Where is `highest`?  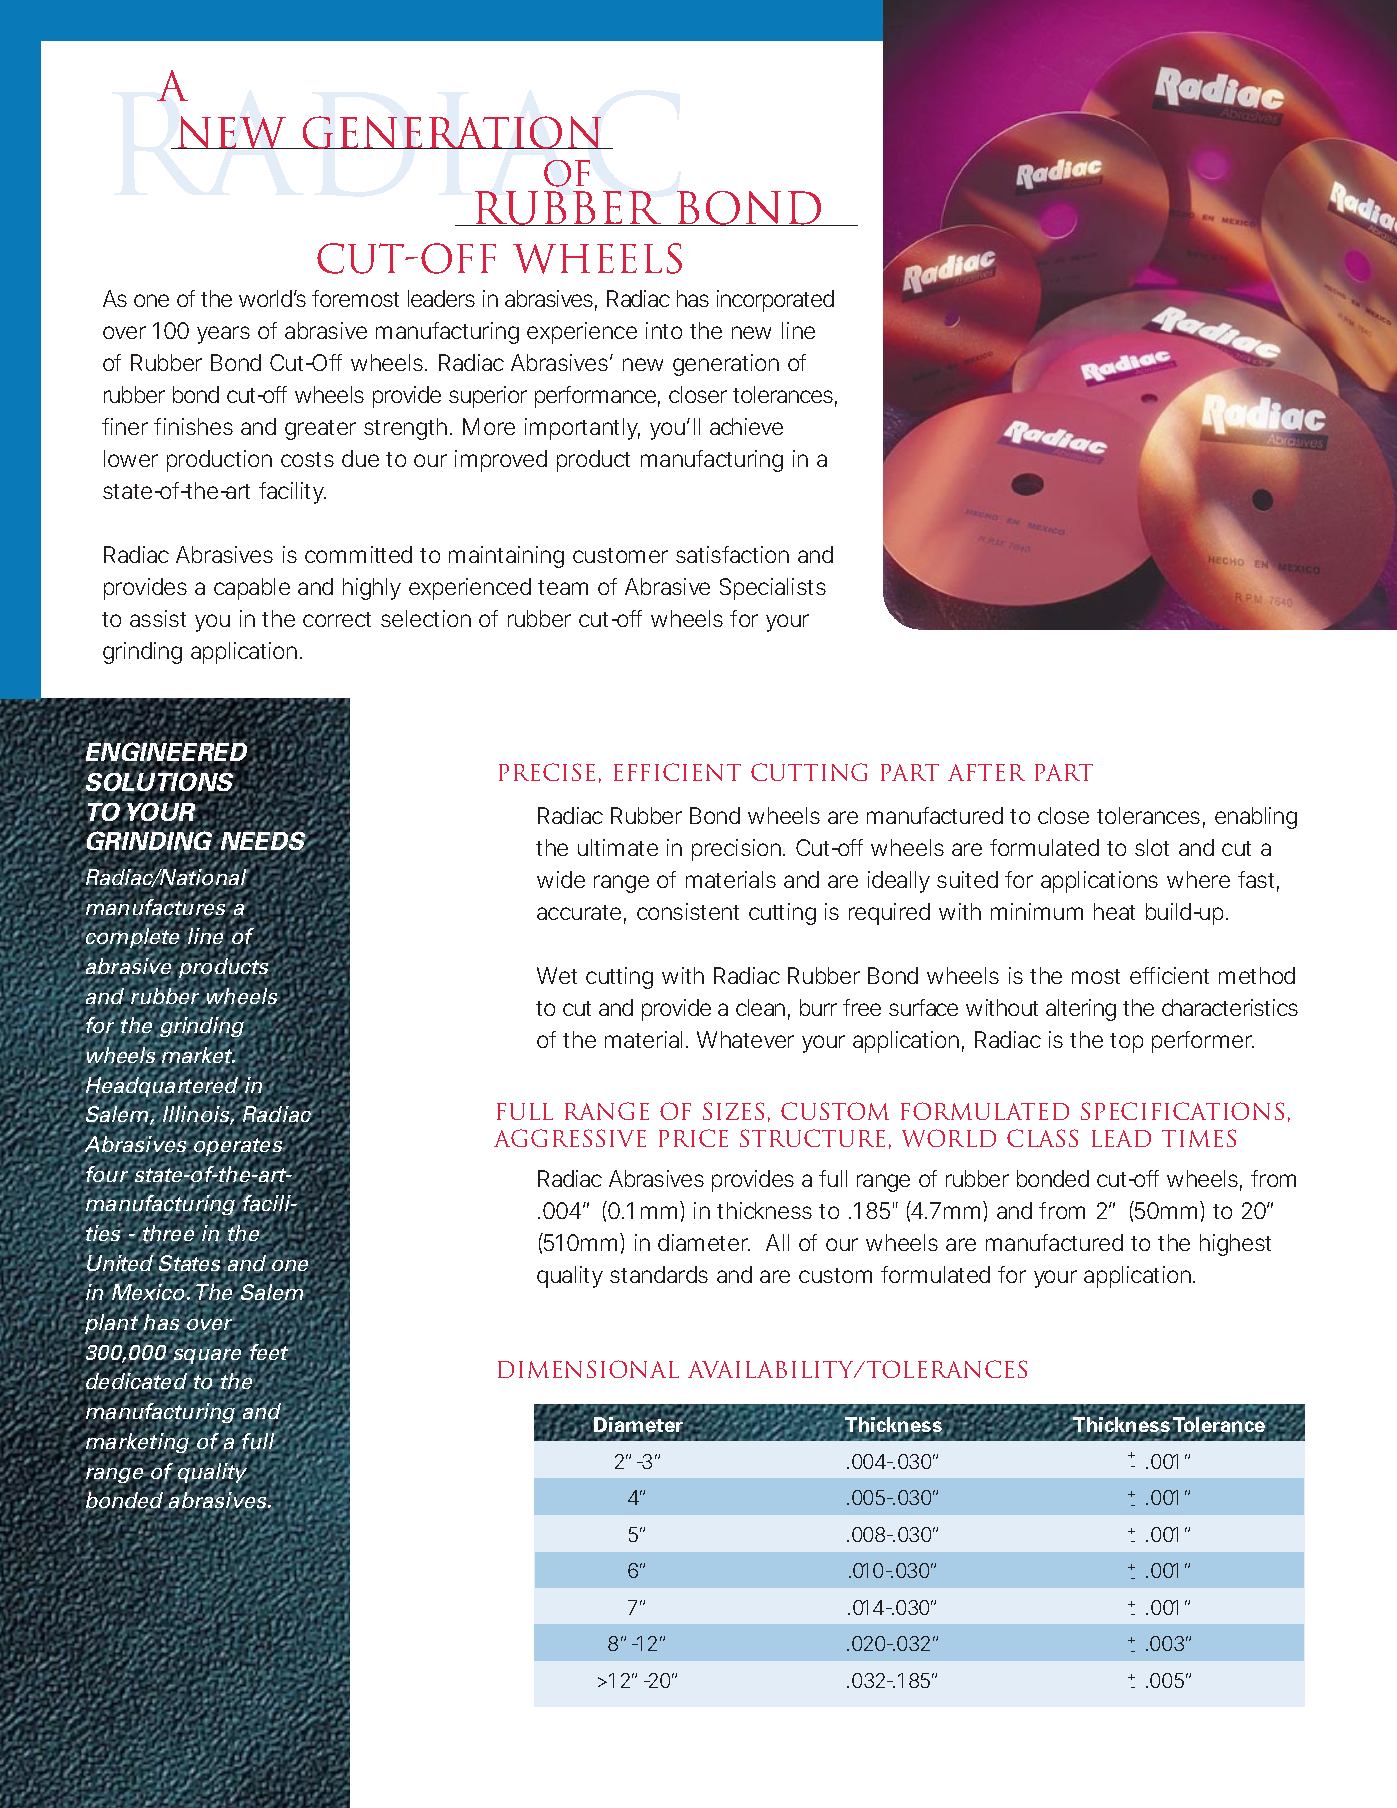
highest is located at coordinates (1235, 1245).
